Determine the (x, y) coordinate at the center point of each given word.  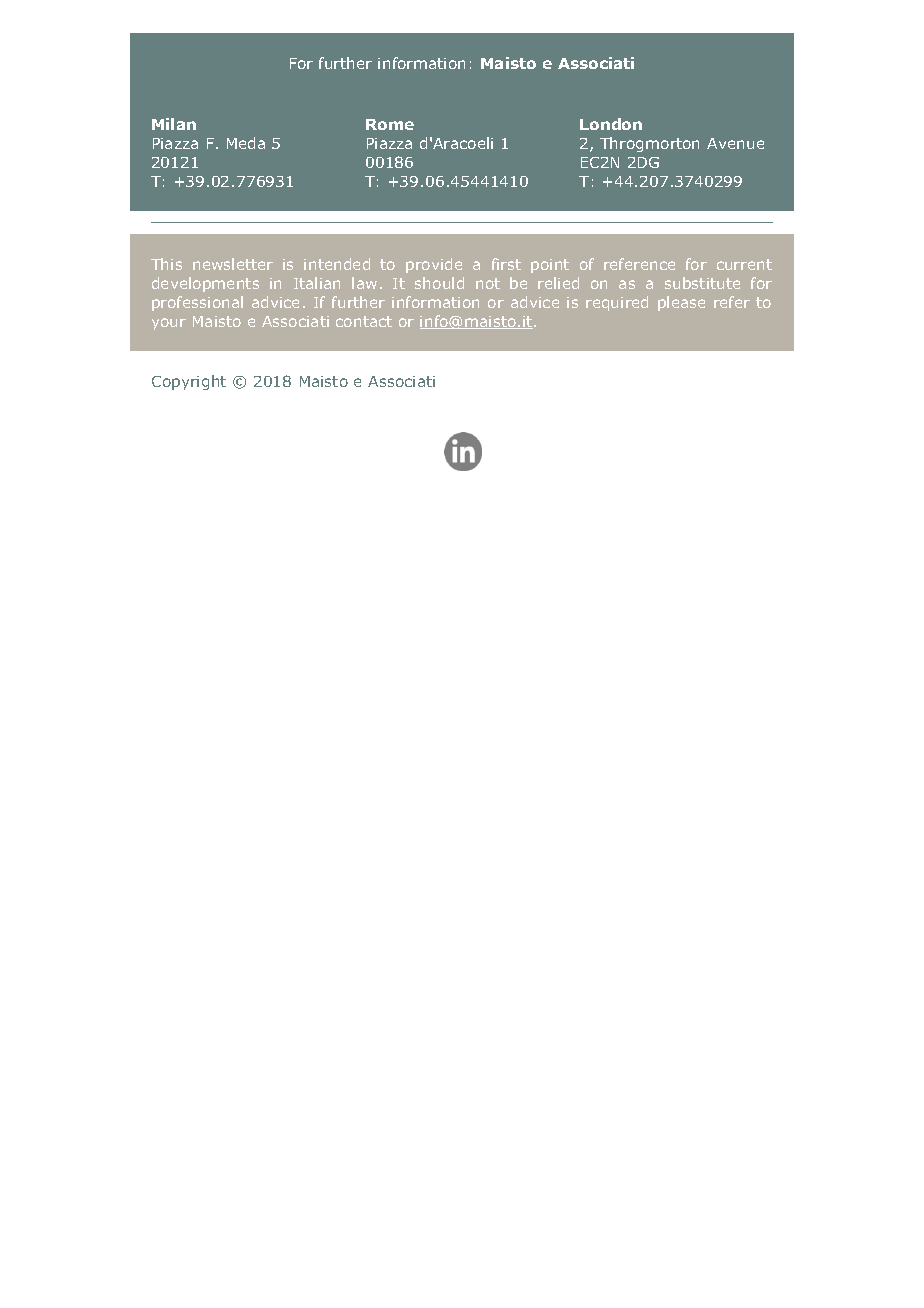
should (439, 283)
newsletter (233, 264)
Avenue (735, 143)
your (169, 324)
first (506, 264)
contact (364, 321)
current (744, 264)
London (611, 124)
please (681, 303)
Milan (174, 124)
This (166, 264)
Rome (390, 124)
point (550, 266)
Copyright (189, 382)
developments (205, 284)
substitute (702, 283)
